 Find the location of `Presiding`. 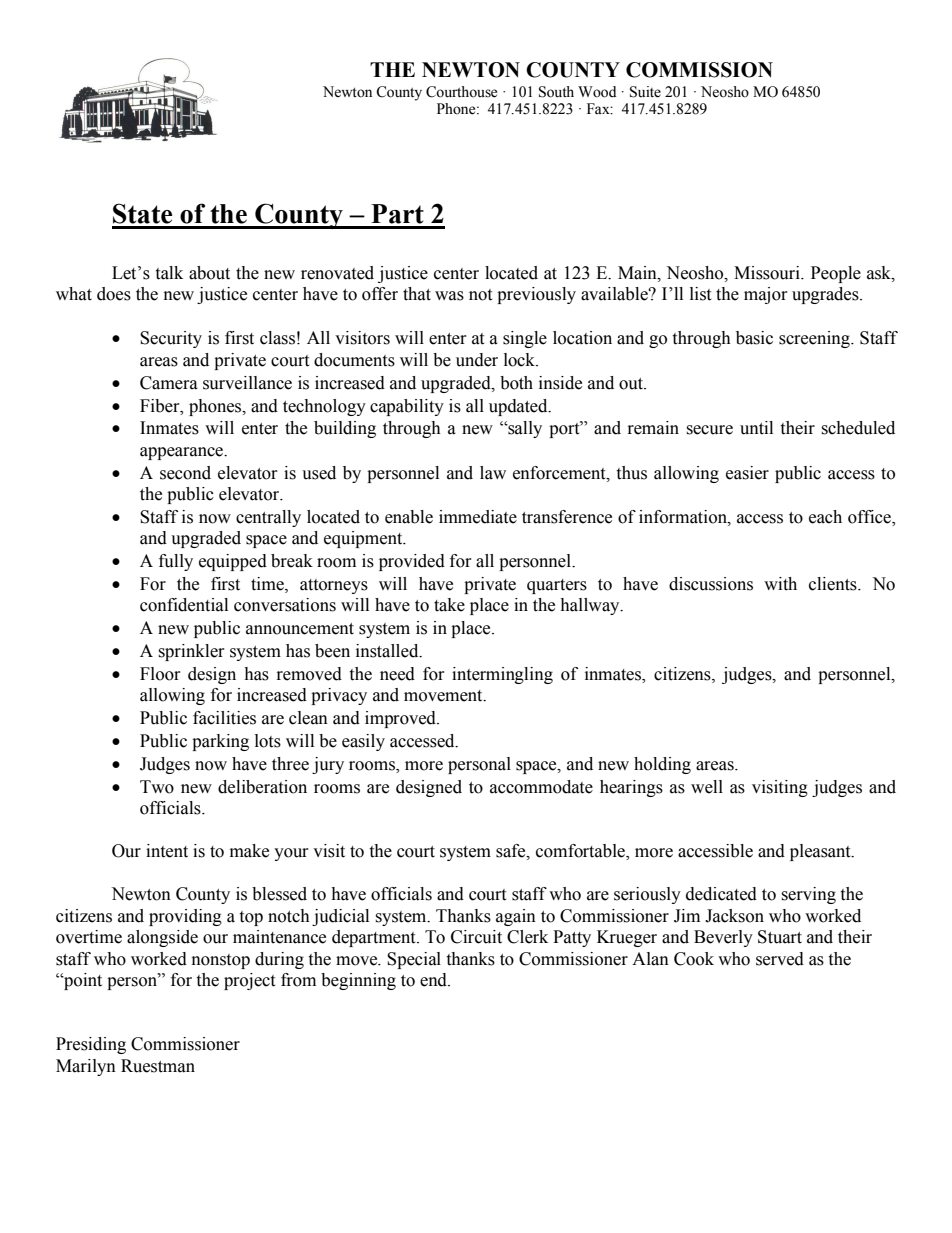

Presiding is located at coordinates (91, 1045).
